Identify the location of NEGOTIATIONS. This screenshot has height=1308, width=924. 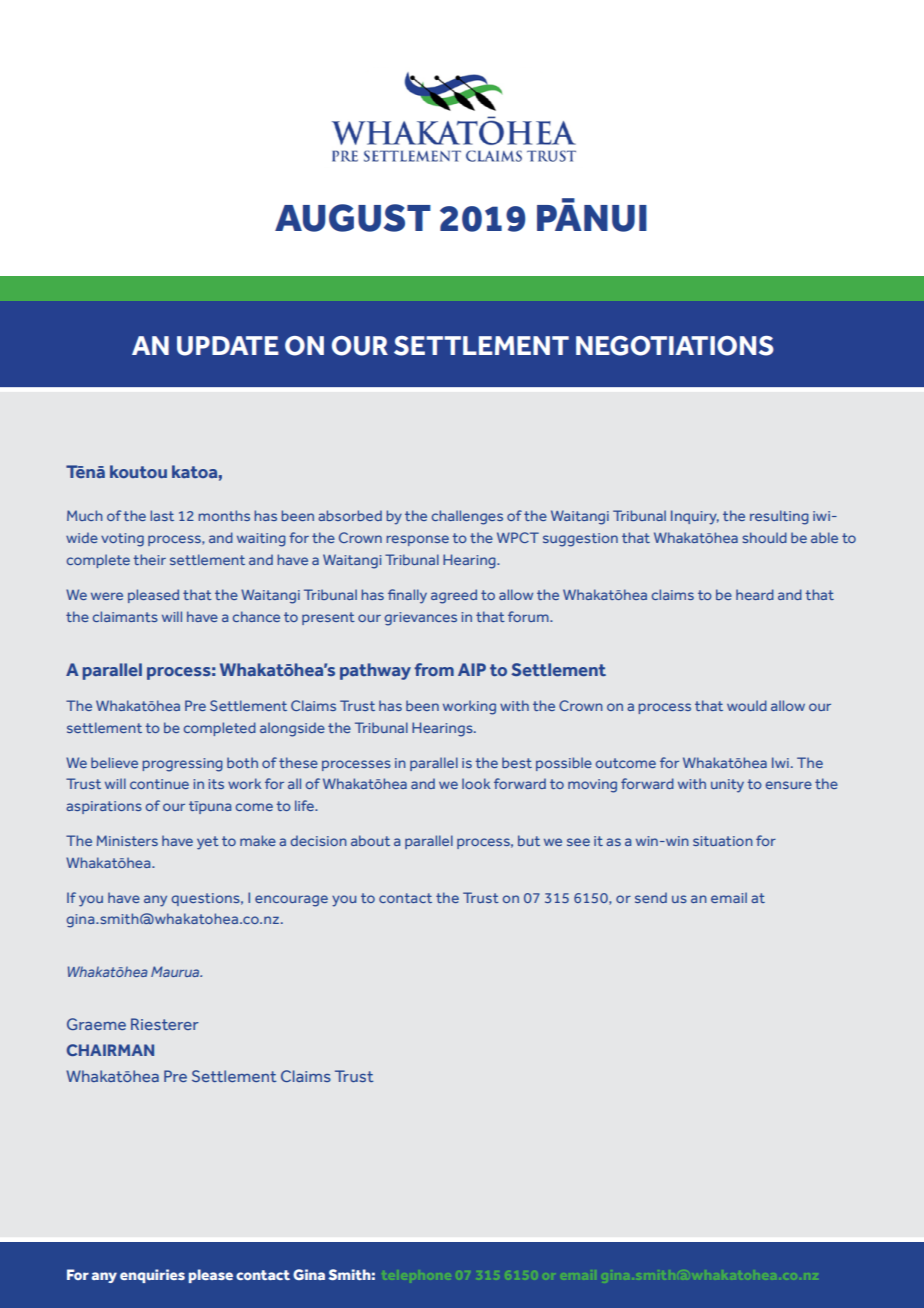
(675, 346).
